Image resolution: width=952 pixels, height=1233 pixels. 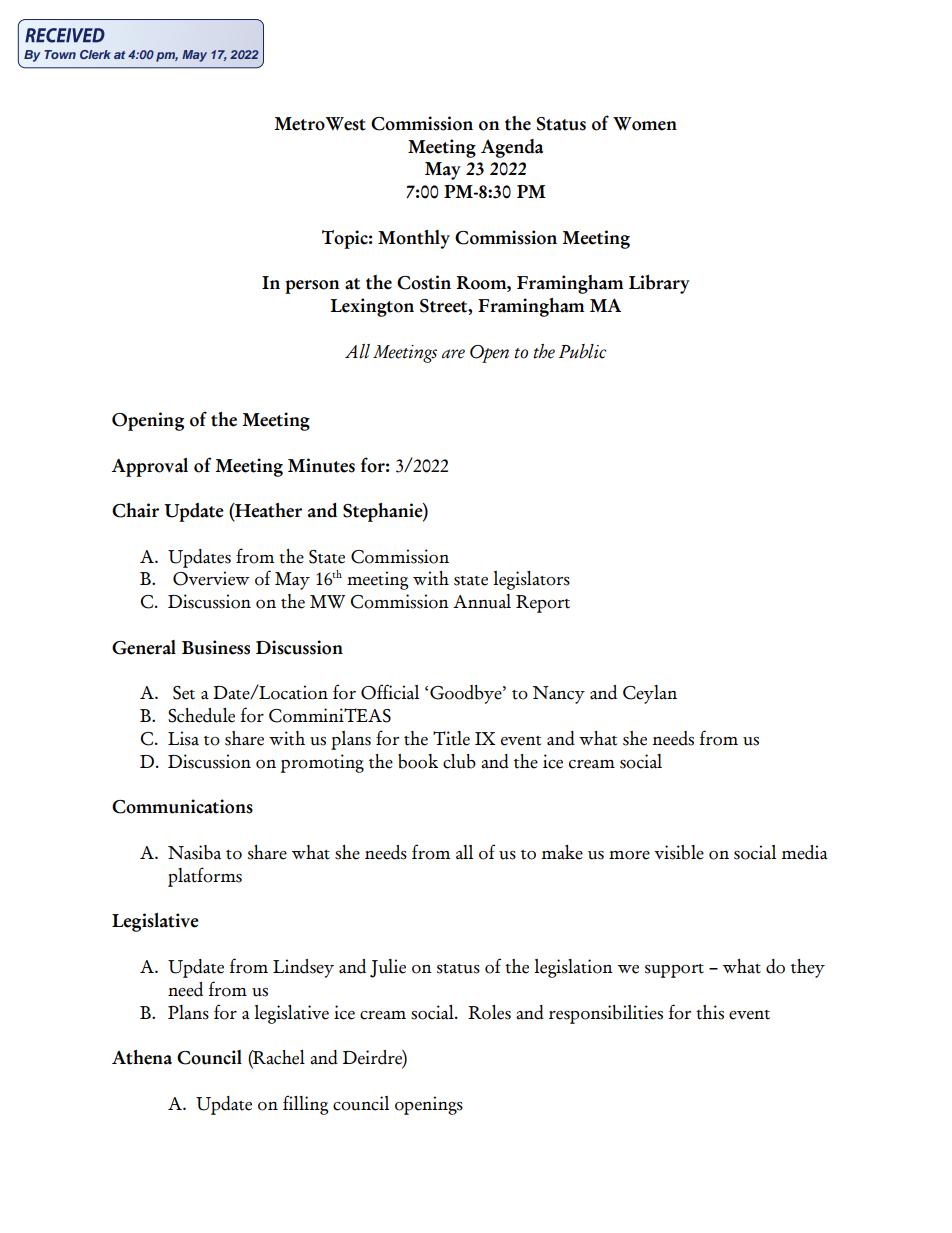 What do you see at coordinates (372, 307) in the screenshot?
I see `Lexington` at bounding box center [372, 307].
